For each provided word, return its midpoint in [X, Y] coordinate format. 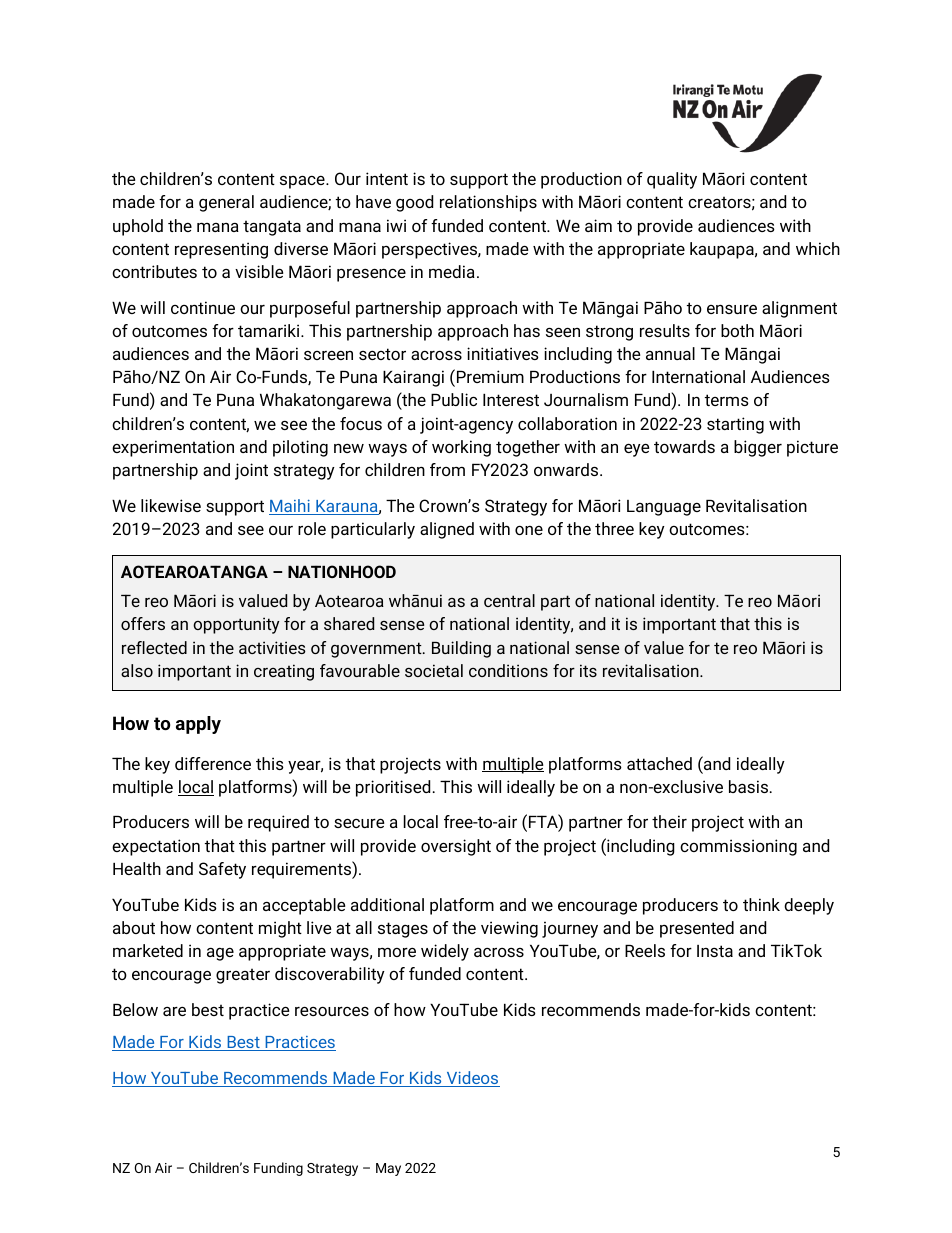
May [388, 1169]
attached [659, 763]
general [226, 203]
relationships [488, 203]
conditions [508, 670]
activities [272, 647]
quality [672, 180]
